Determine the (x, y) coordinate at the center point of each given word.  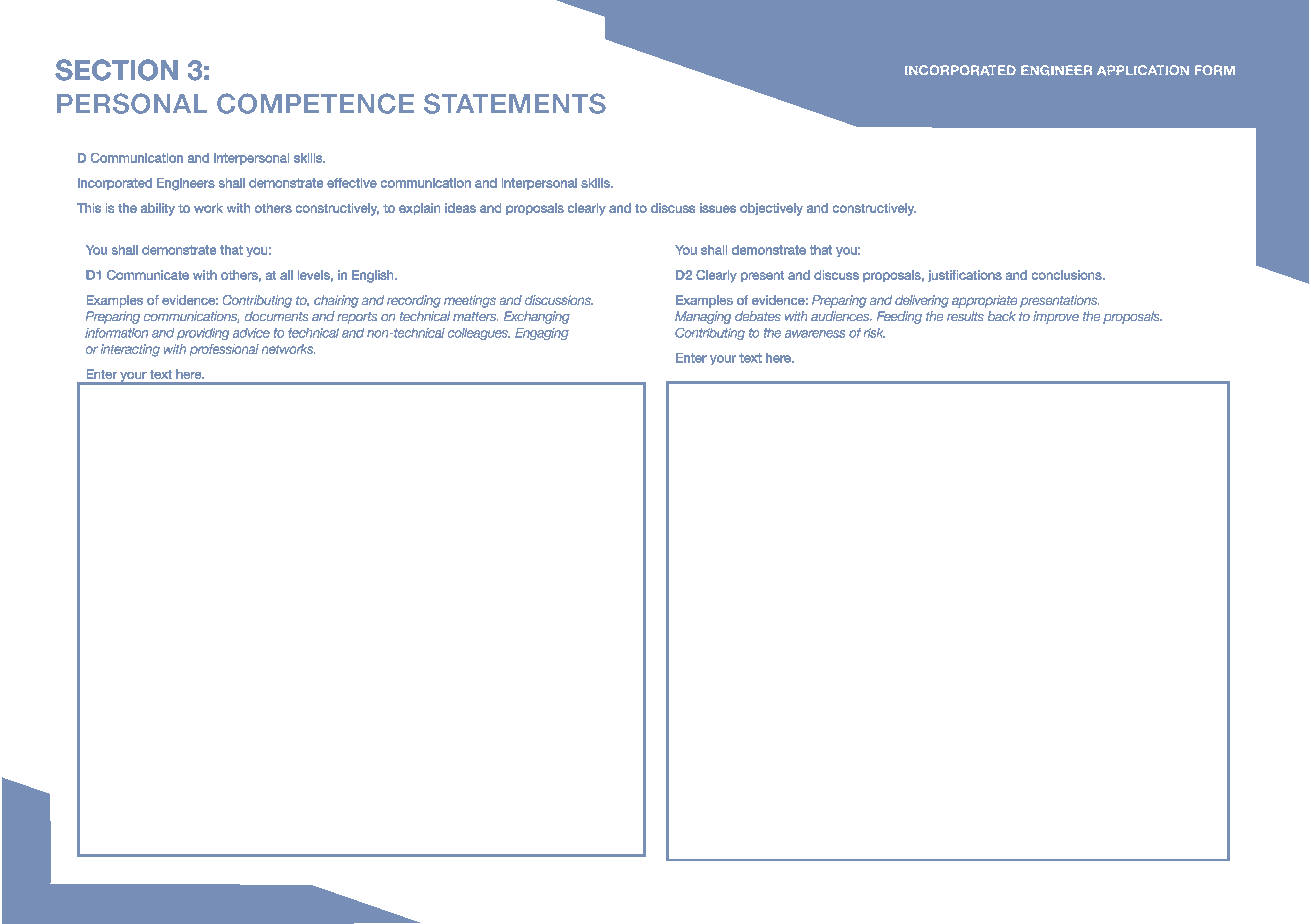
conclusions (1068, 275)
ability (158, 209)
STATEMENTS (515, 103)
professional (224, 350)
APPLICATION (1143, 70)
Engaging (542, 334)
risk (874, 333)
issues (718, 208)
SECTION (116, 70)
